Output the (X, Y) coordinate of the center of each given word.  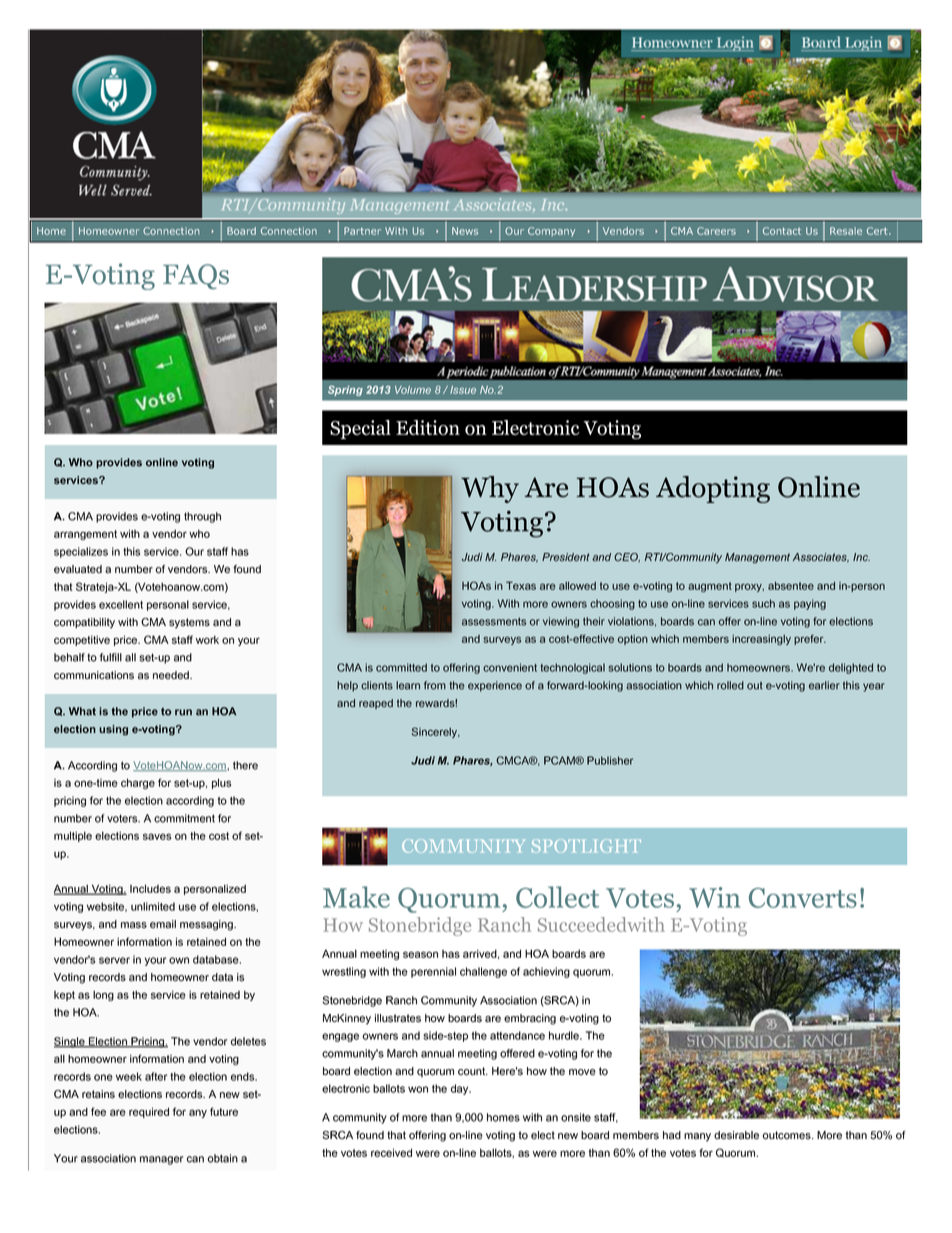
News (465, 231)
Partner (362, 231)
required (149, 1112)
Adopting (713, 489)
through (202, 517)
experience (495, 686)
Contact (782, 231)
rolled (730, 685)
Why (490, 489)
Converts (803, 898)
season (420, 954)
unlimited (153, 906)
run (183, 712)
